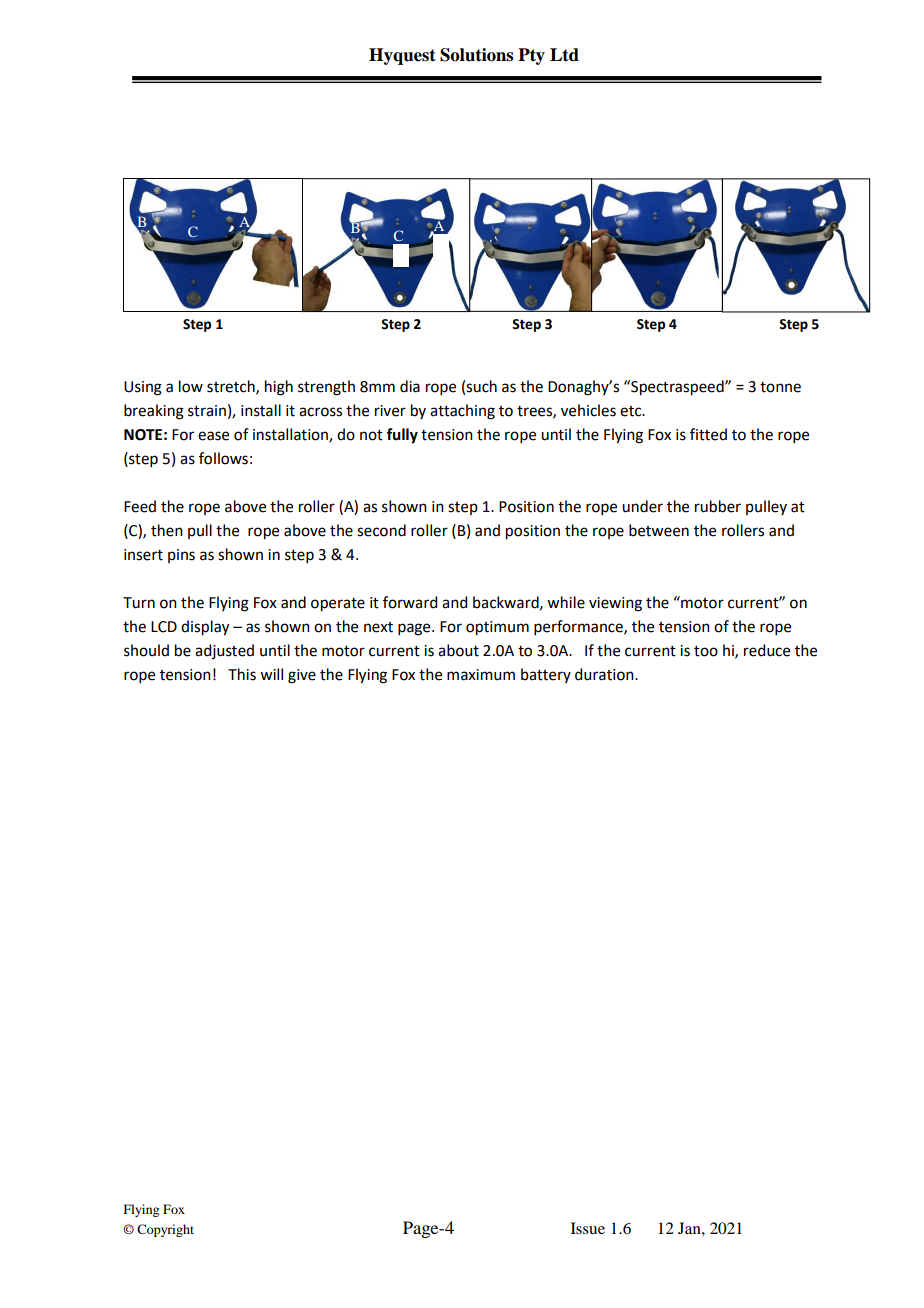  What do you see at coordinates (458, 650) in the screenshot?
I see `about` at bounding box center [458, 650].
